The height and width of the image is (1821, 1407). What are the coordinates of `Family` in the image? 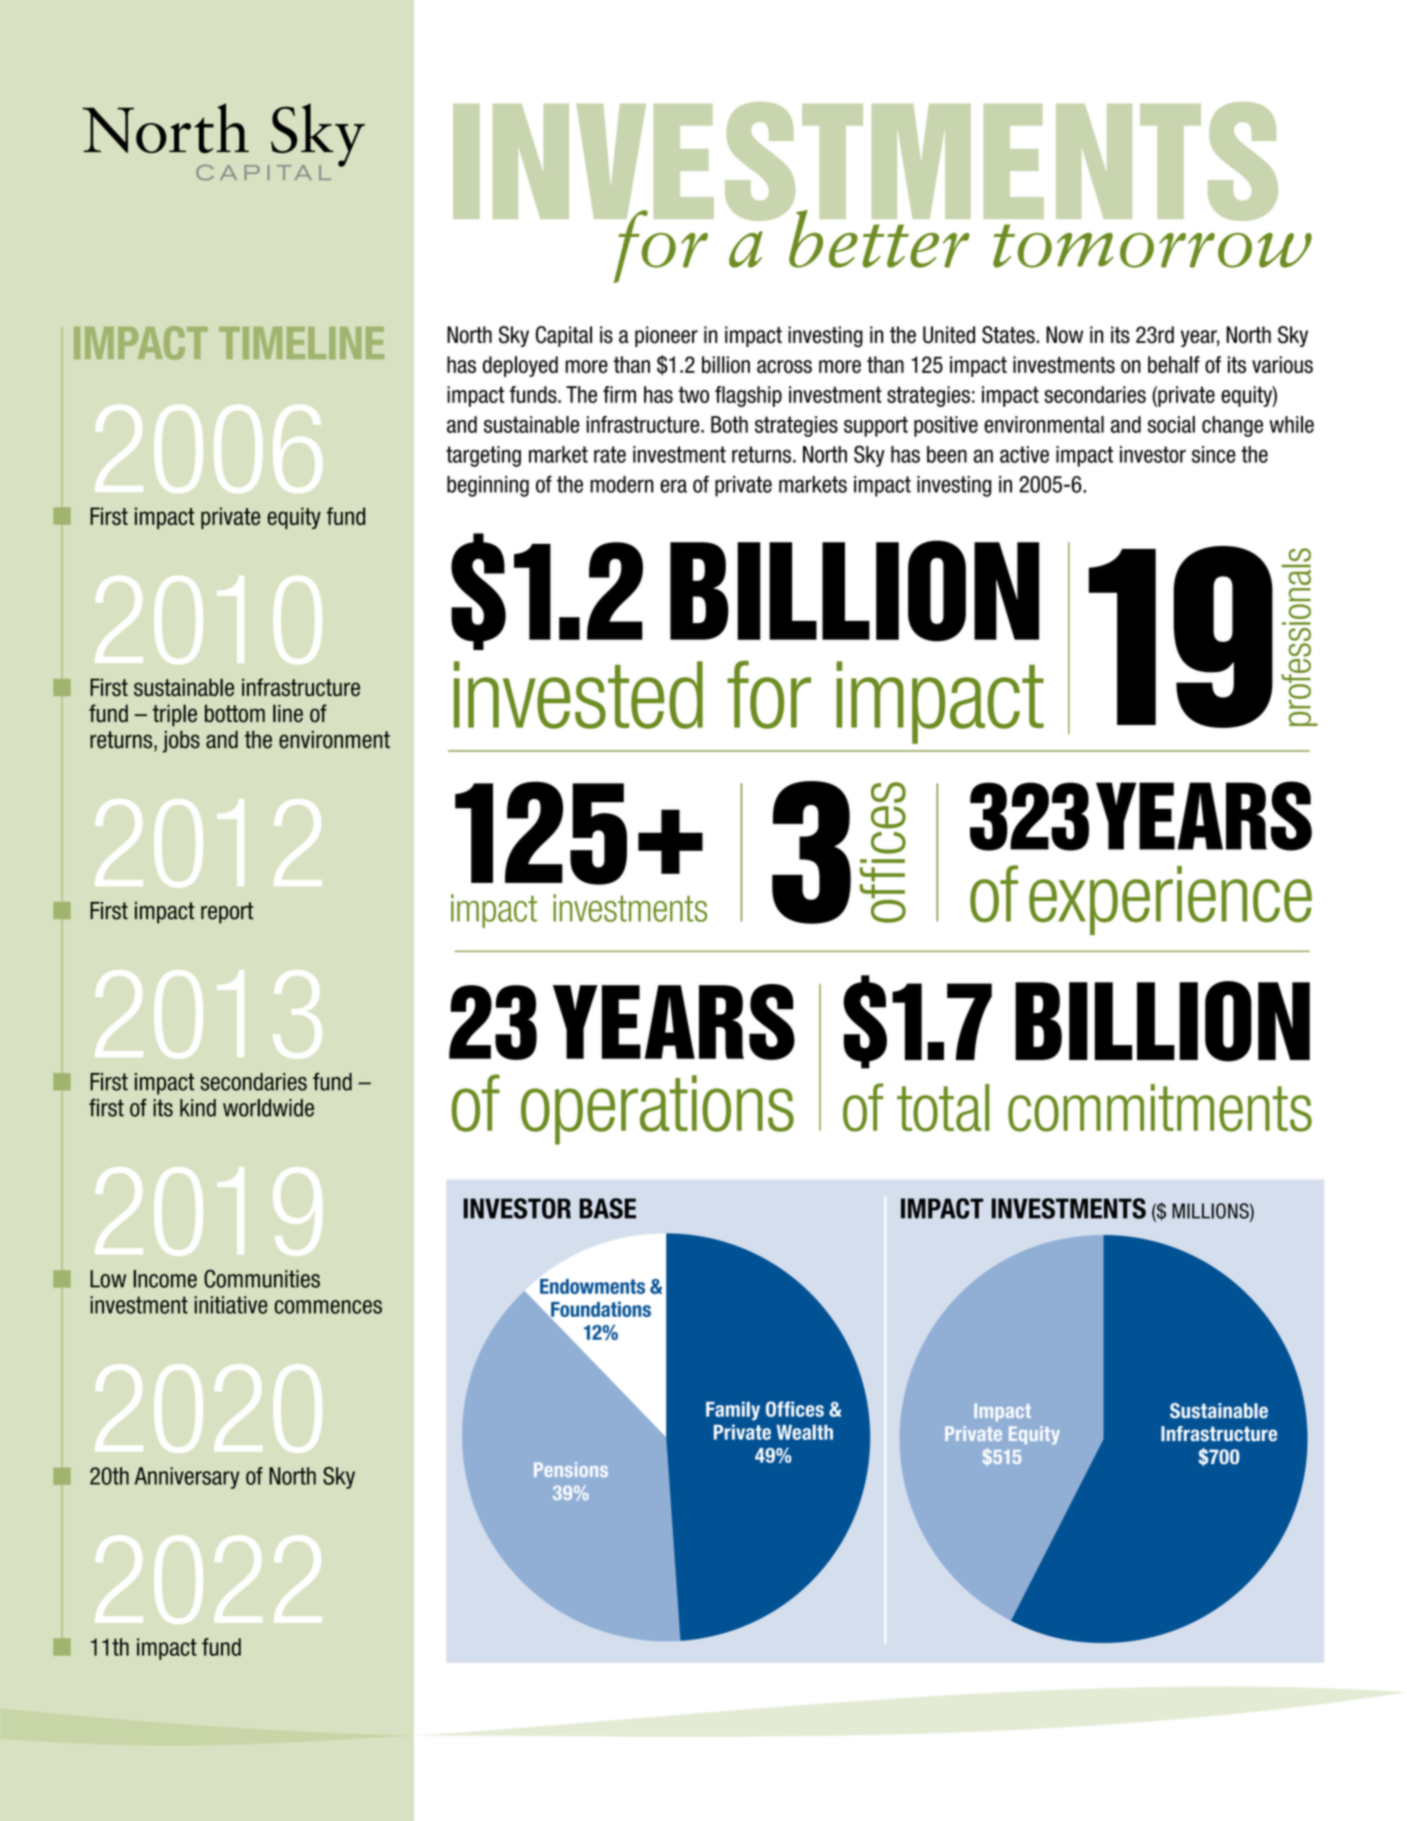 It's located at (733, 1410).
